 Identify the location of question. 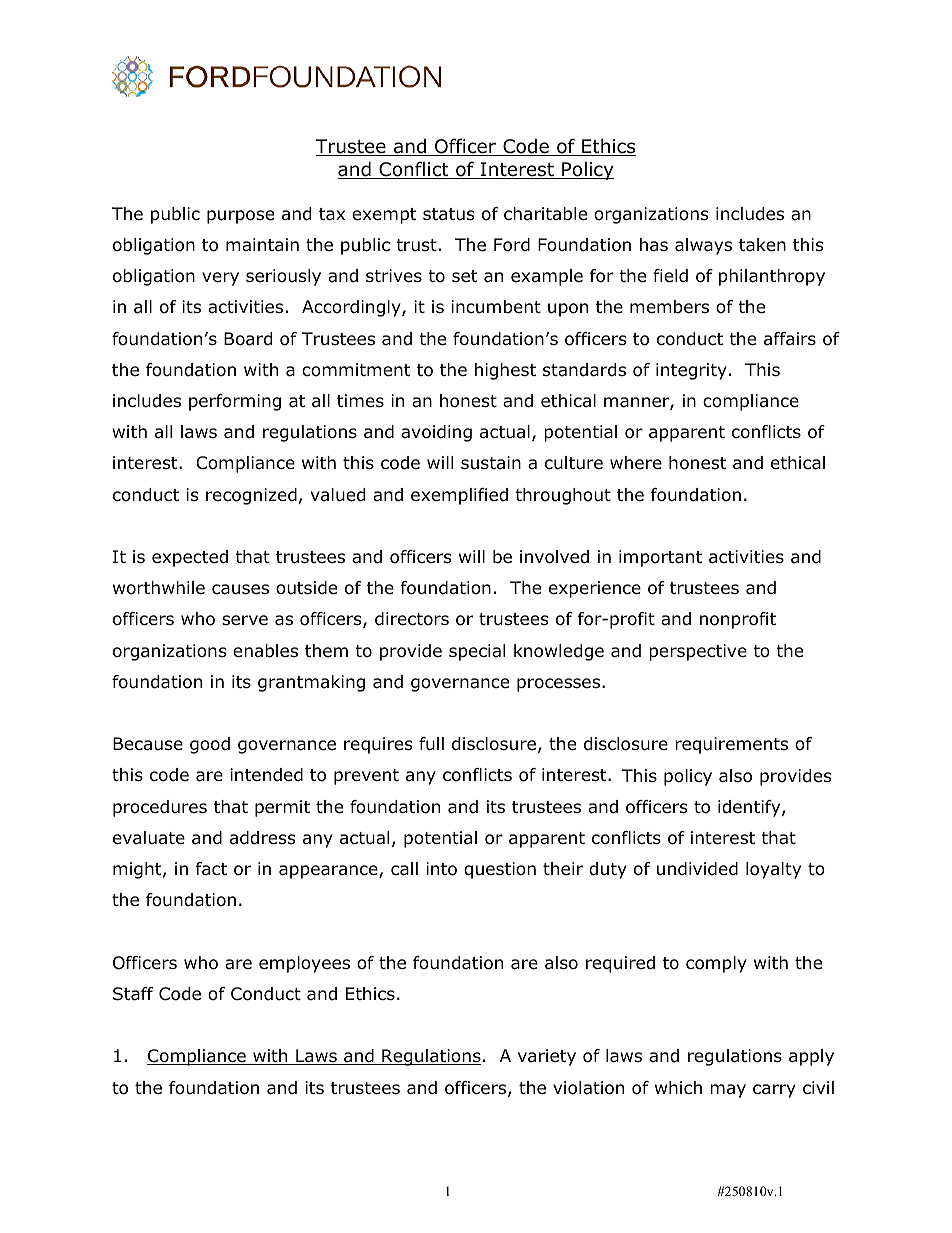
(500, 870).
